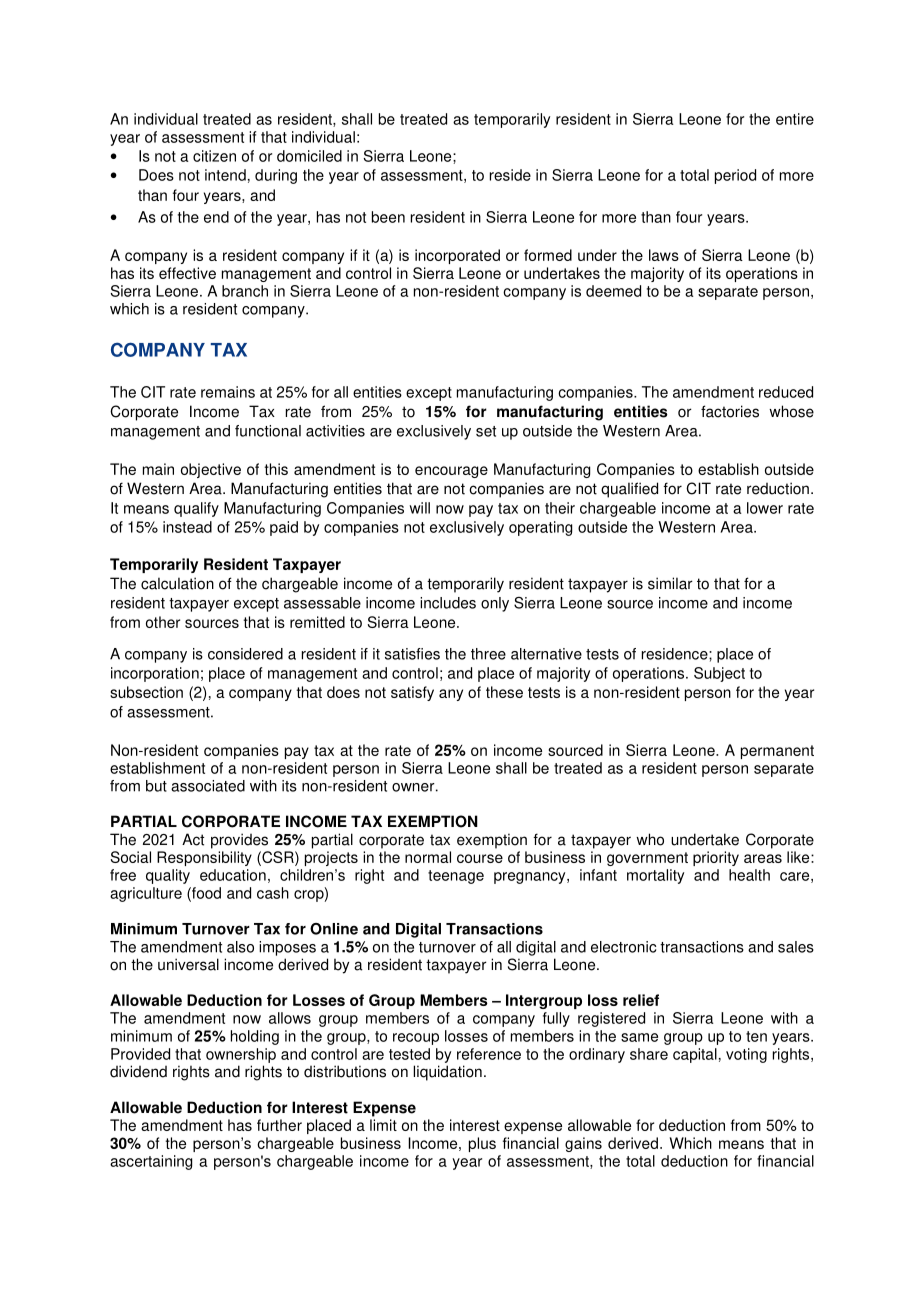 This screenshot has width=924, height=1308. I want to click on priority, so click(716, 858).
